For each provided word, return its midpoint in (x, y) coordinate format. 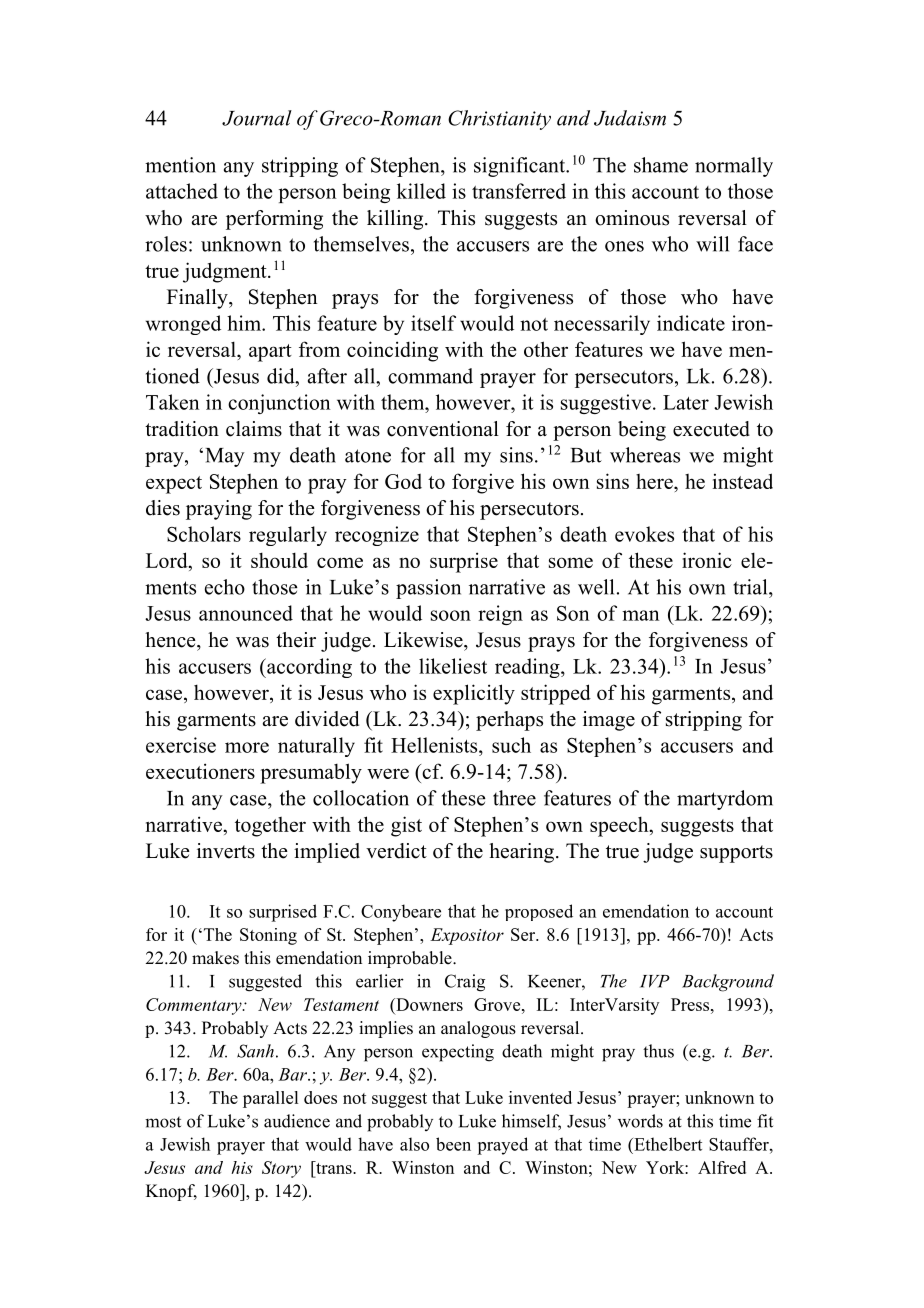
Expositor (467, 936)
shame (661, 165)
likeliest (453, 666)
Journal (257, 118)
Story (281, 1169)
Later (686, 402)
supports (736, 854)
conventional (443, 429)
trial (751, 587)
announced (246, 613)
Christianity (499, 120)
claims (254, 429)
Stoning (268, 936)
